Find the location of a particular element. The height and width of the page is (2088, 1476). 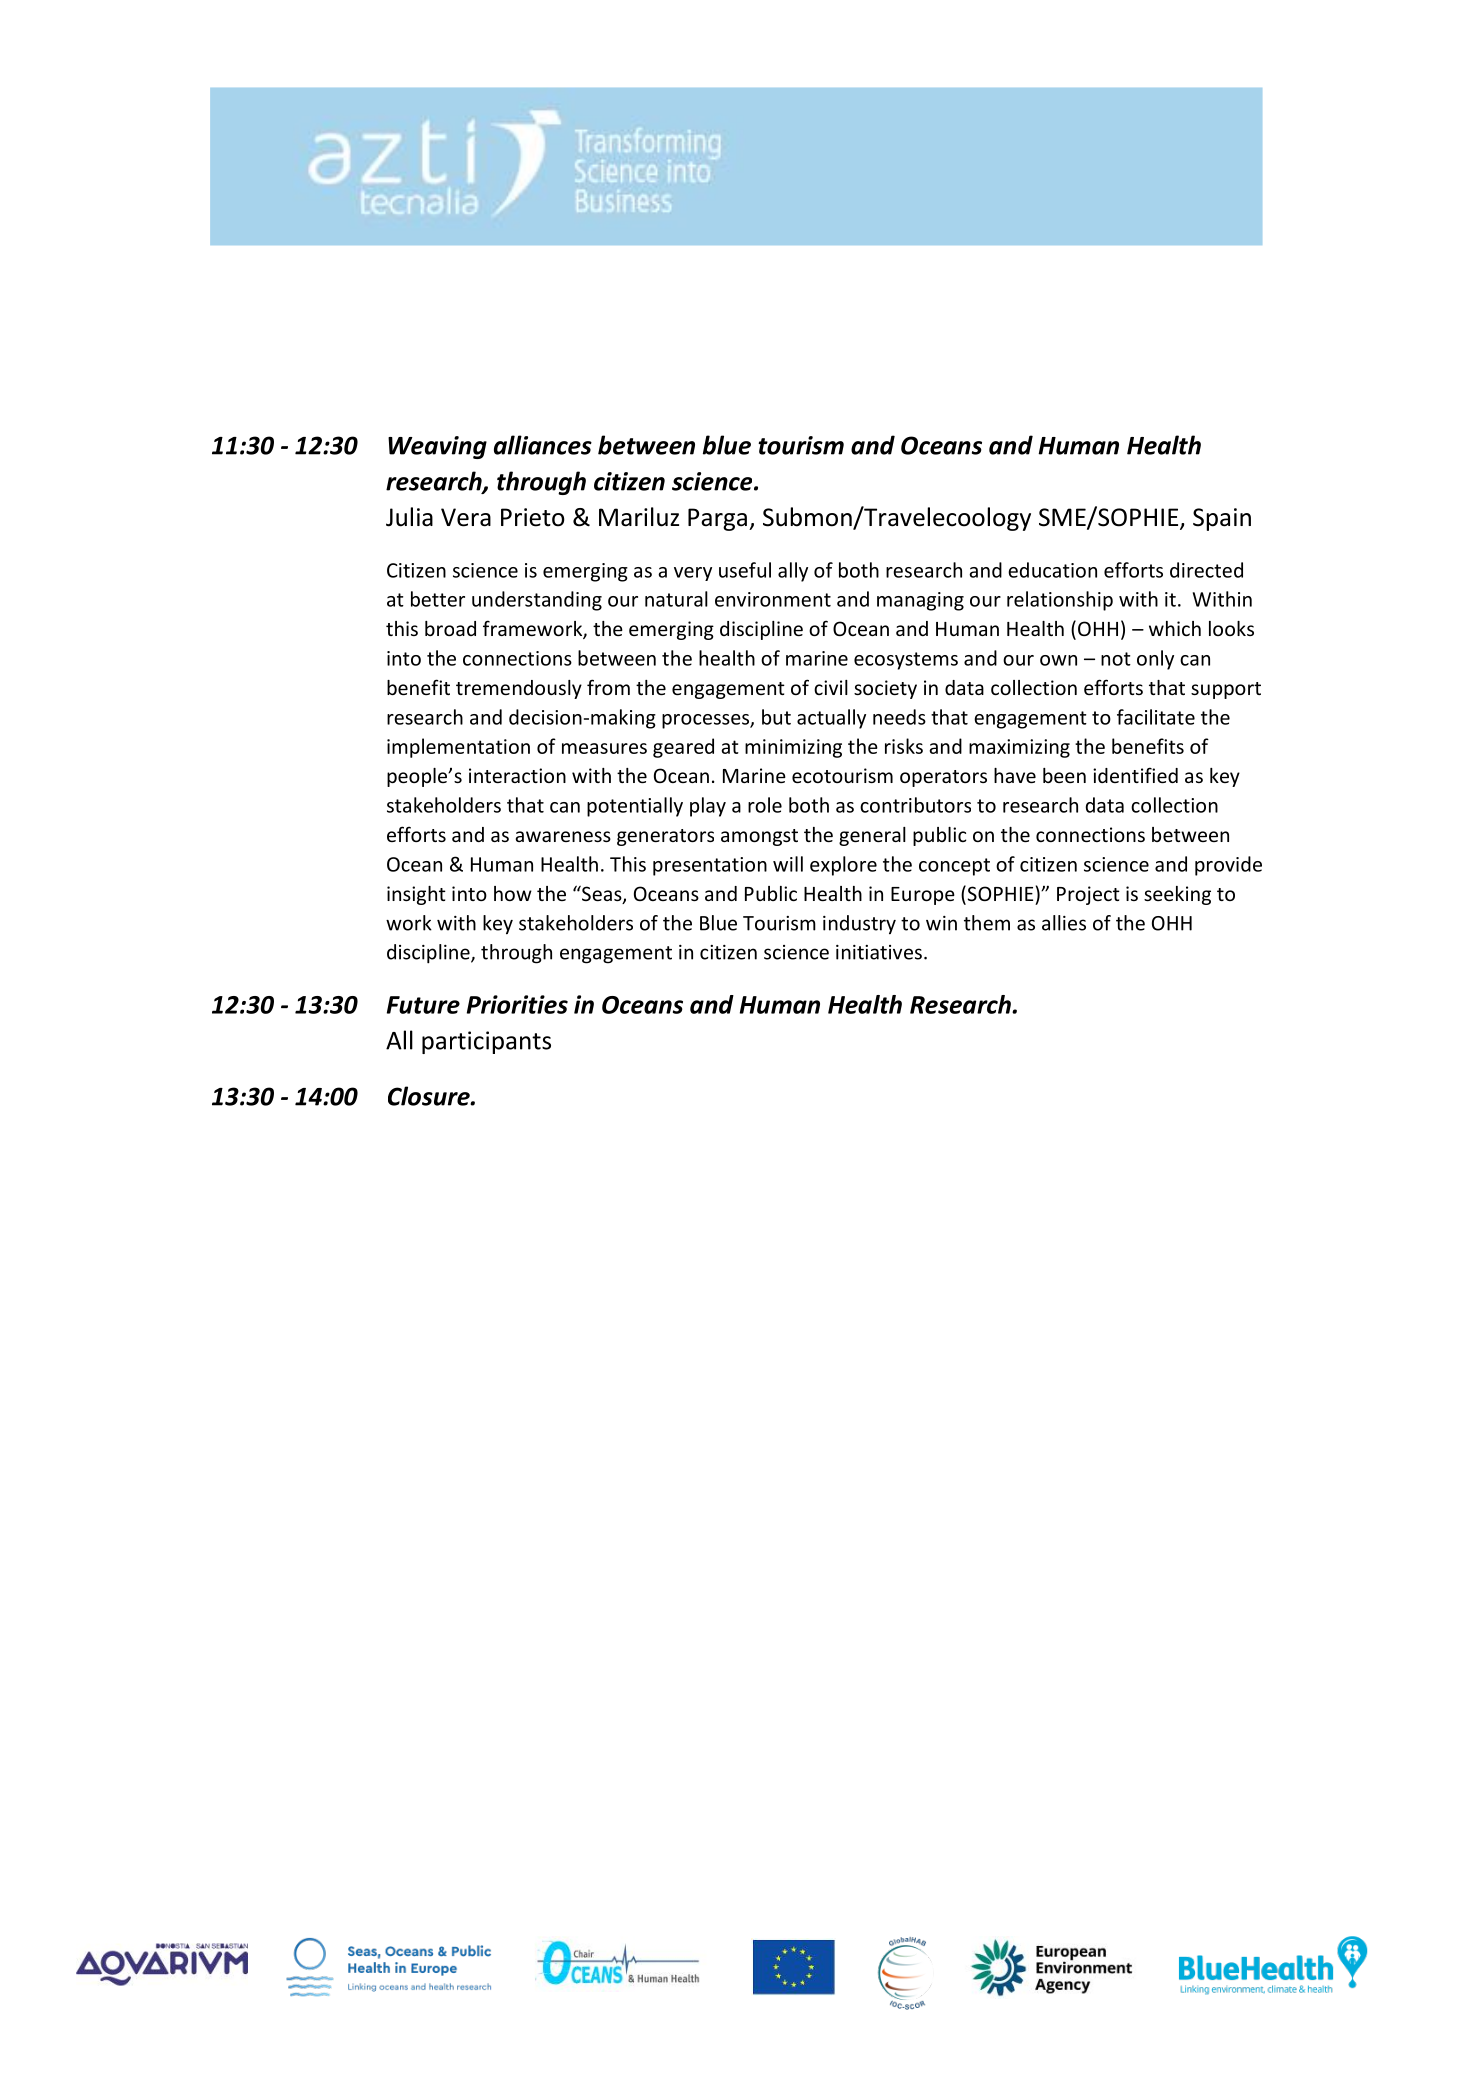

alliances is located at coordinates (543, 445).
